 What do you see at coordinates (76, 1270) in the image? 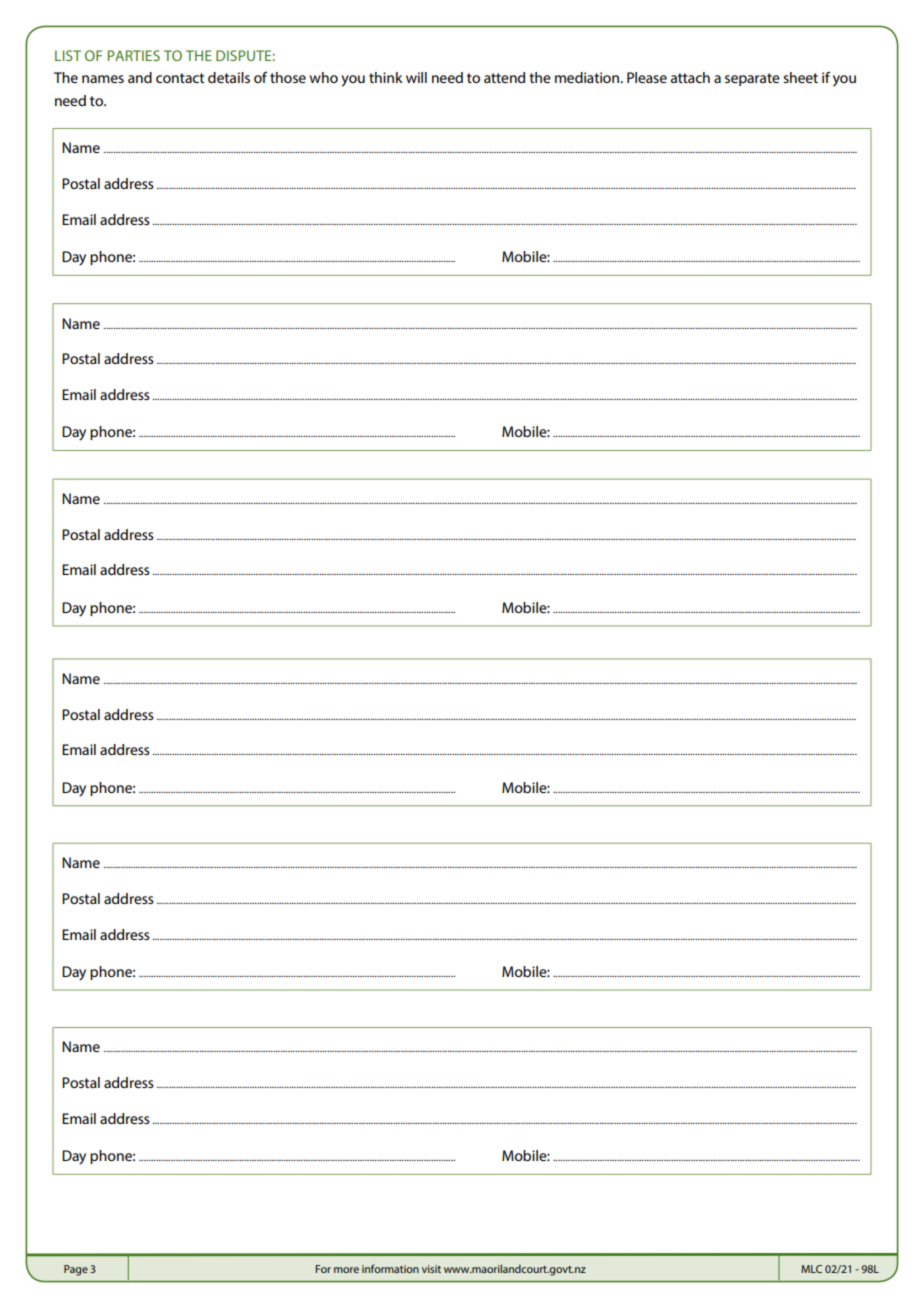
I see `Page` at bounding box center [76, 1270].
